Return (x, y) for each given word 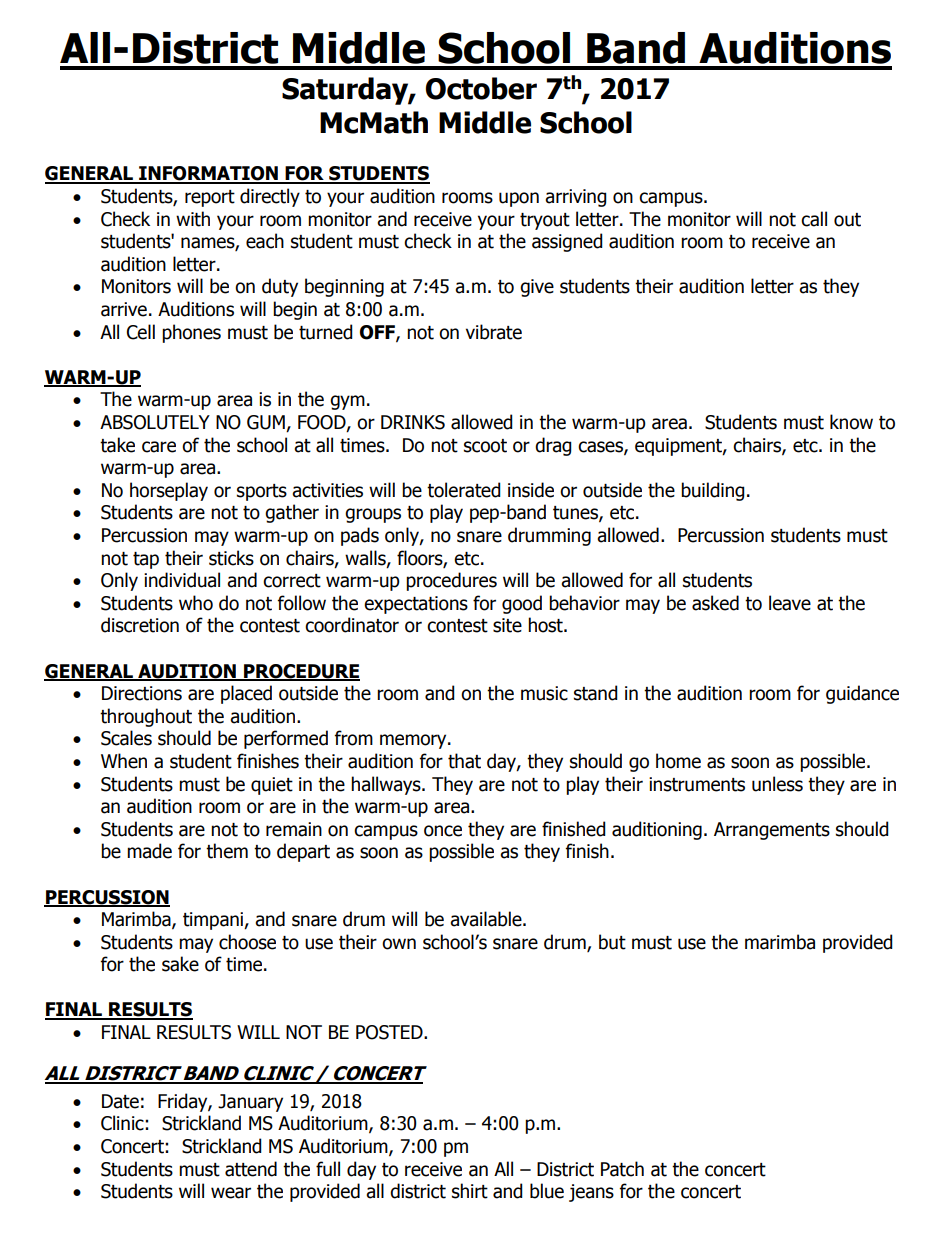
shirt (470, 1191)
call (814, 219)
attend (251, 1169)
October (481, 88)
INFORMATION (208, 174)
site (507, 625)
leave (790, 603)
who (196, 603)
